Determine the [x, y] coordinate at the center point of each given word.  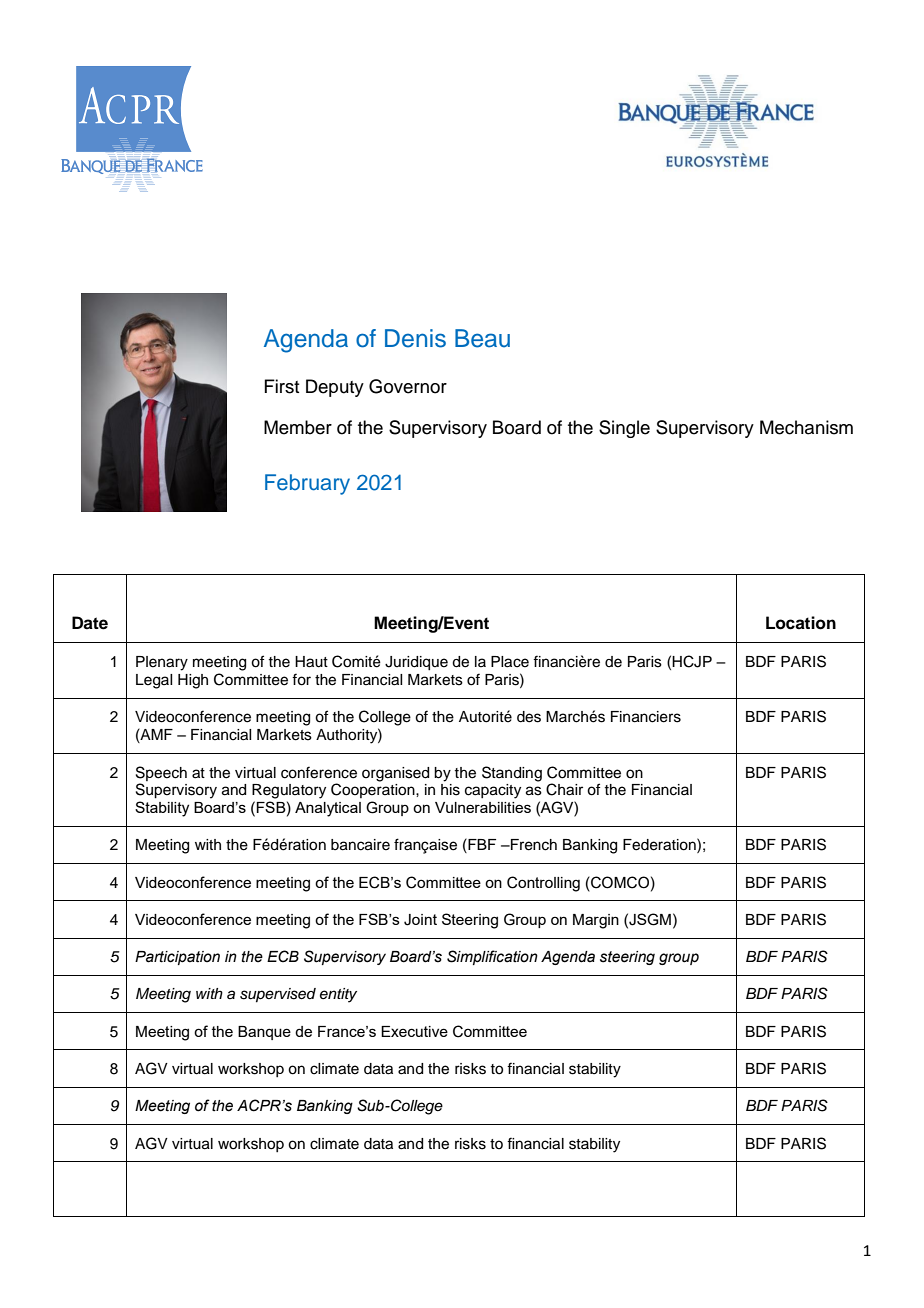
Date [90, 623]
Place [510, 662]
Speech [161, 773]
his [450, 790]
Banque [264, 1033]
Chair [564, 789]
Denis [415, 338]
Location [801, 623]
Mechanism [806, 427]
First [281, 386]
